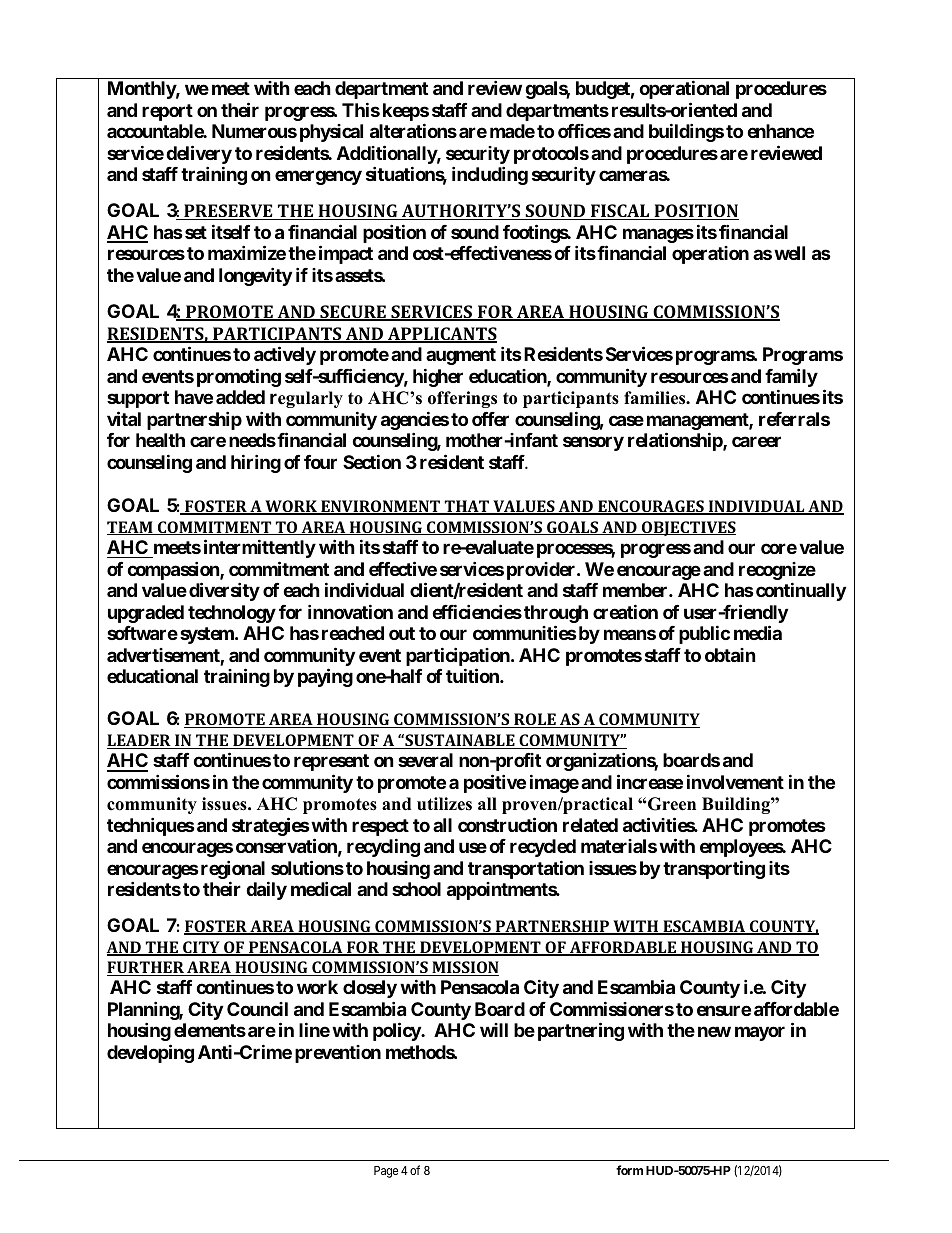 The width and height of the image is (952, 1233). Describe the element at coordinates (714, 869) in the image. I see `transporting` at that location.
